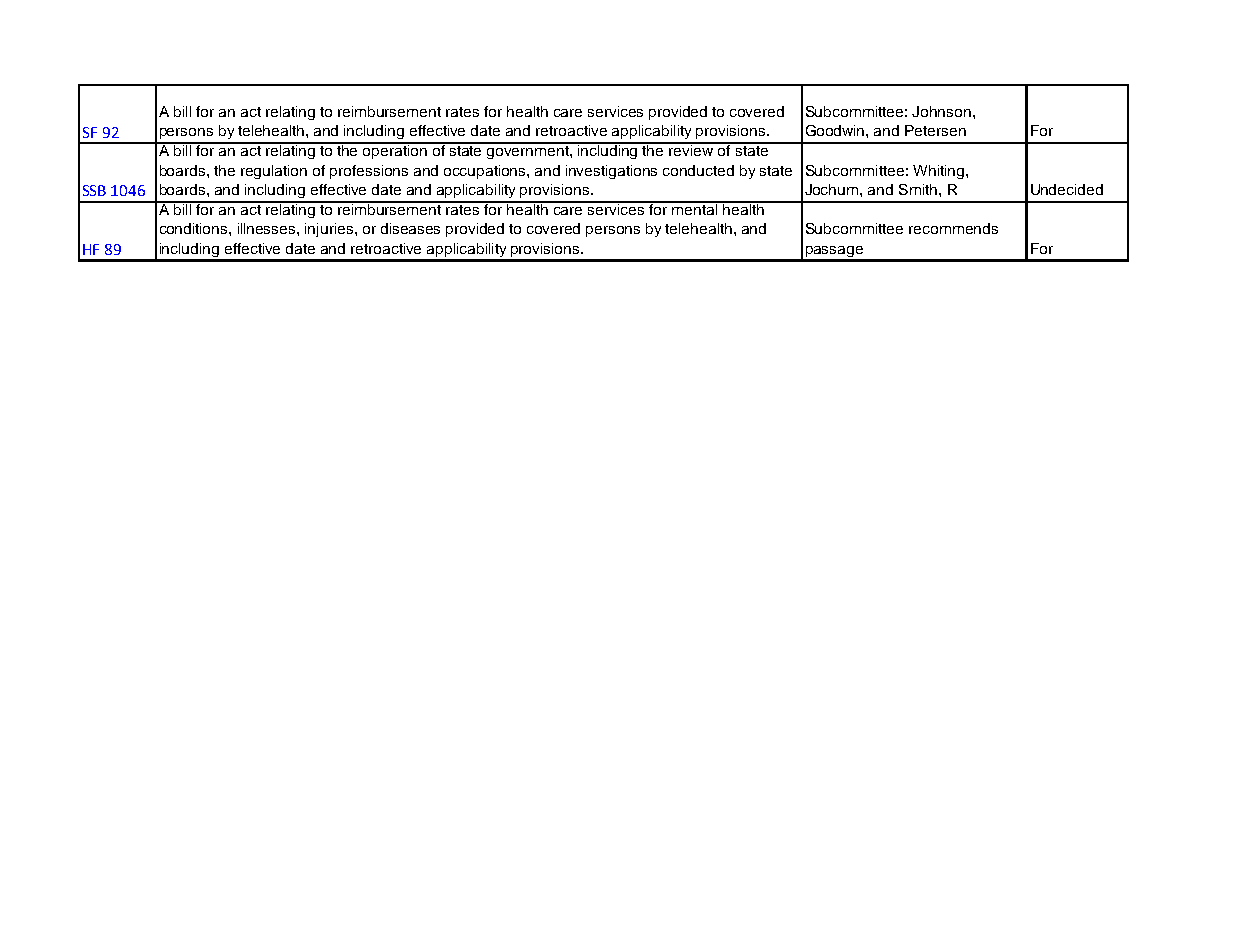 The image size is (1233, 952). What do you see at coordinates (195, 228) in the screenshot?
I see `conditions` at bounding box center [195, 228].
